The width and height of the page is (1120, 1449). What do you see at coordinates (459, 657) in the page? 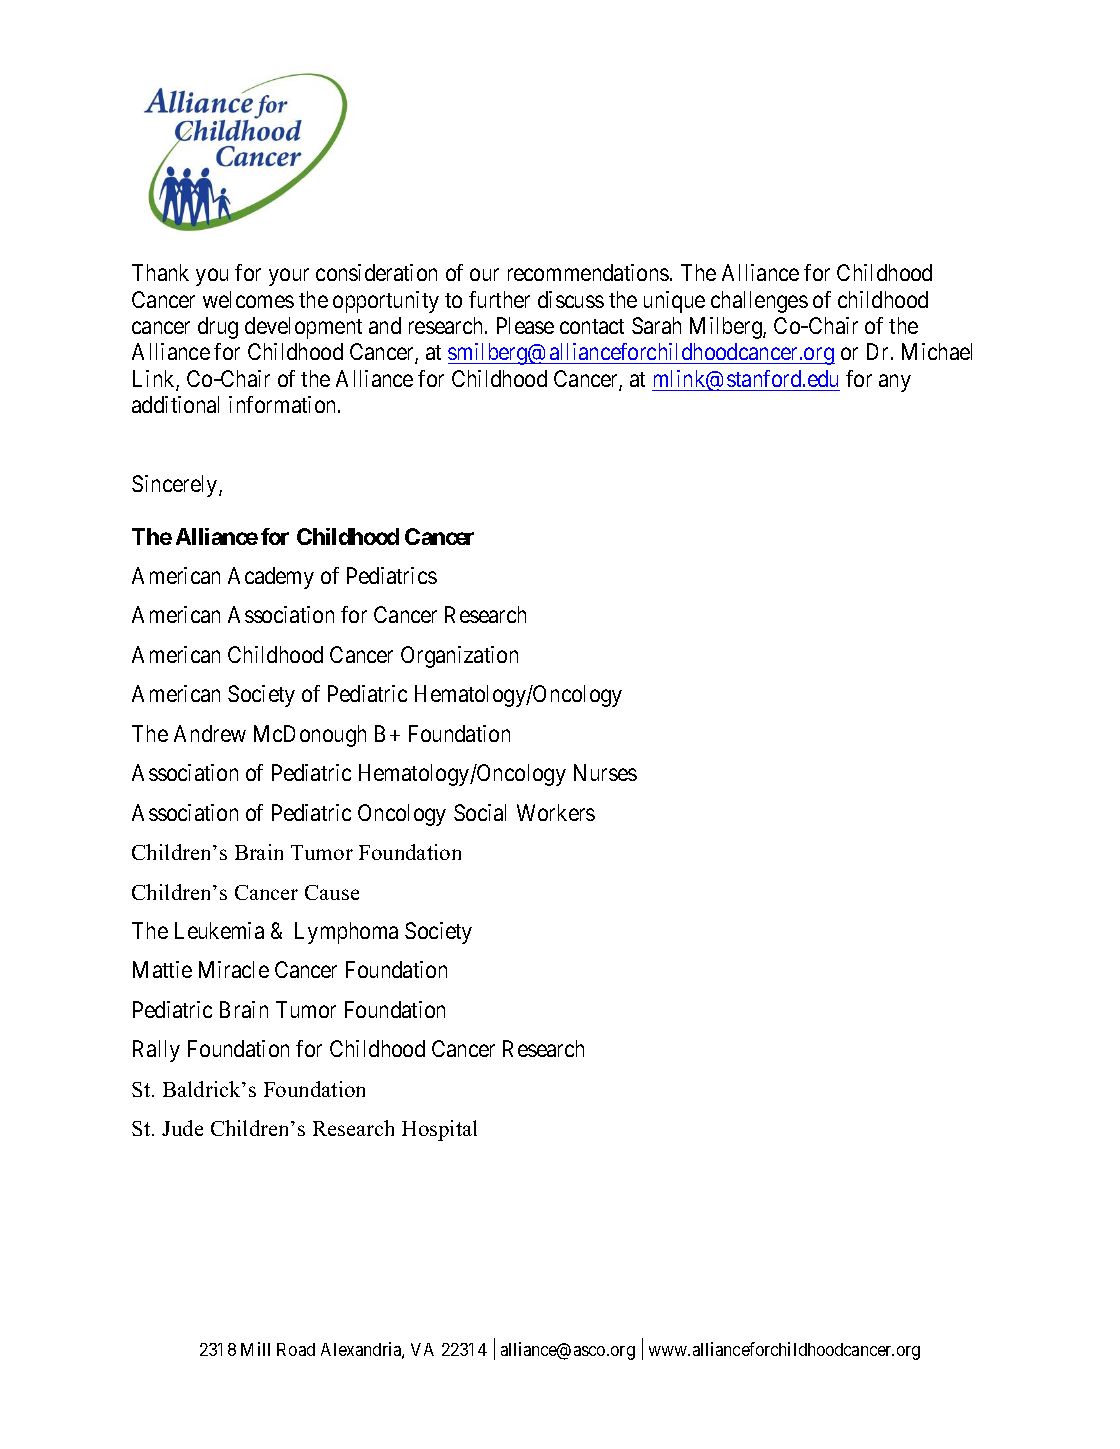
I see `Organization` at bounding box center [459, 657].
